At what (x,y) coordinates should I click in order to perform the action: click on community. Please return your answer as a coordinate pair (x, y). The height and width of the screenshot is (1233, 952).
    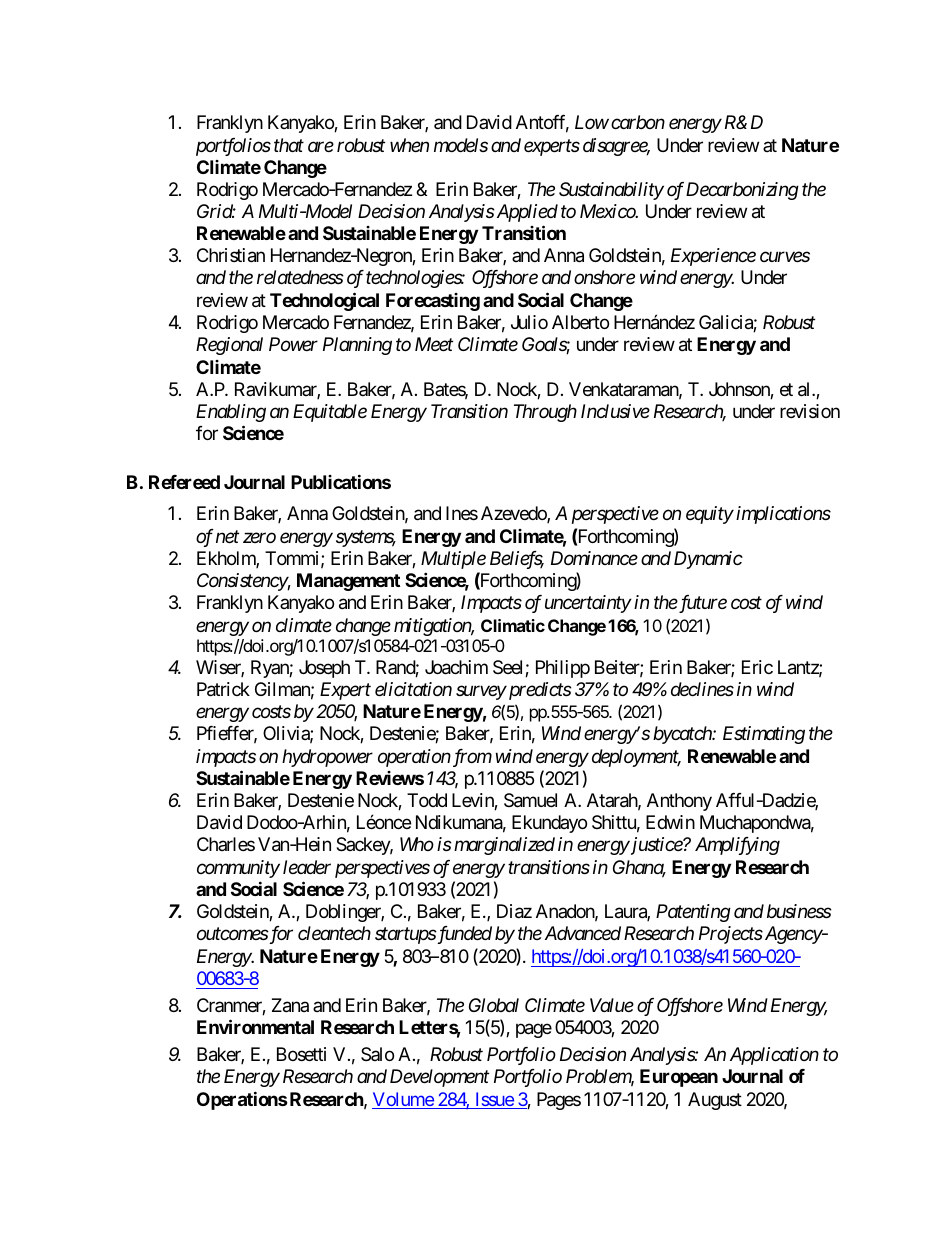
    Looking at the image, I should click on (238, 869).
